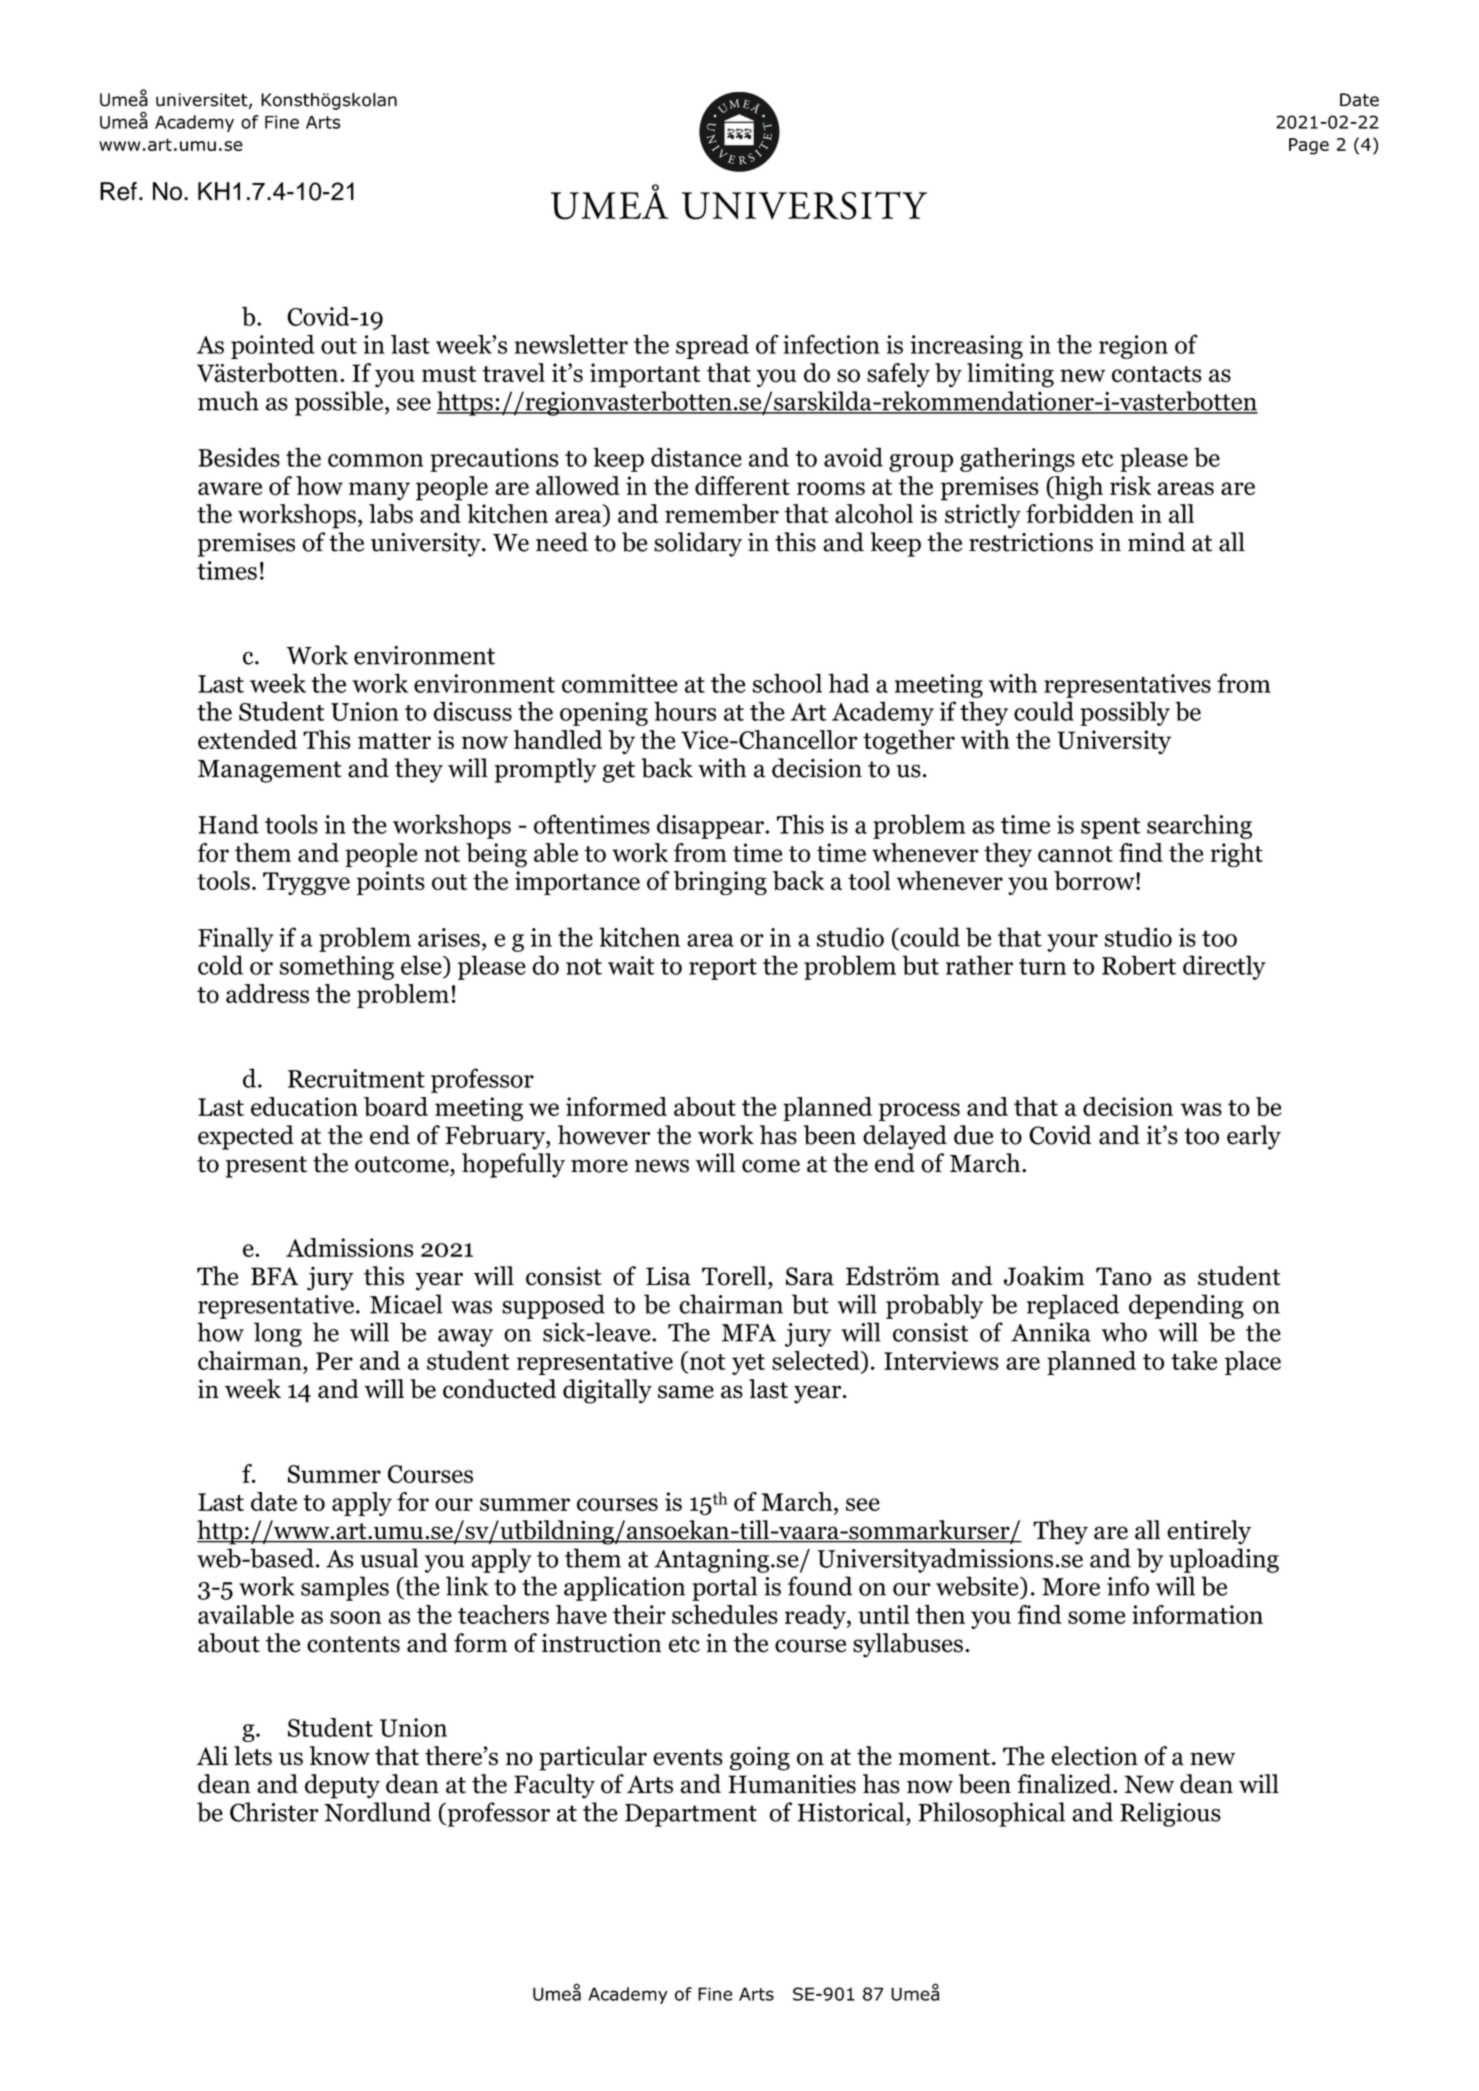 The image size is (1479, 2091). Describe the element at coordinates (118, 191) in the image. I see `Ref` at that location.
